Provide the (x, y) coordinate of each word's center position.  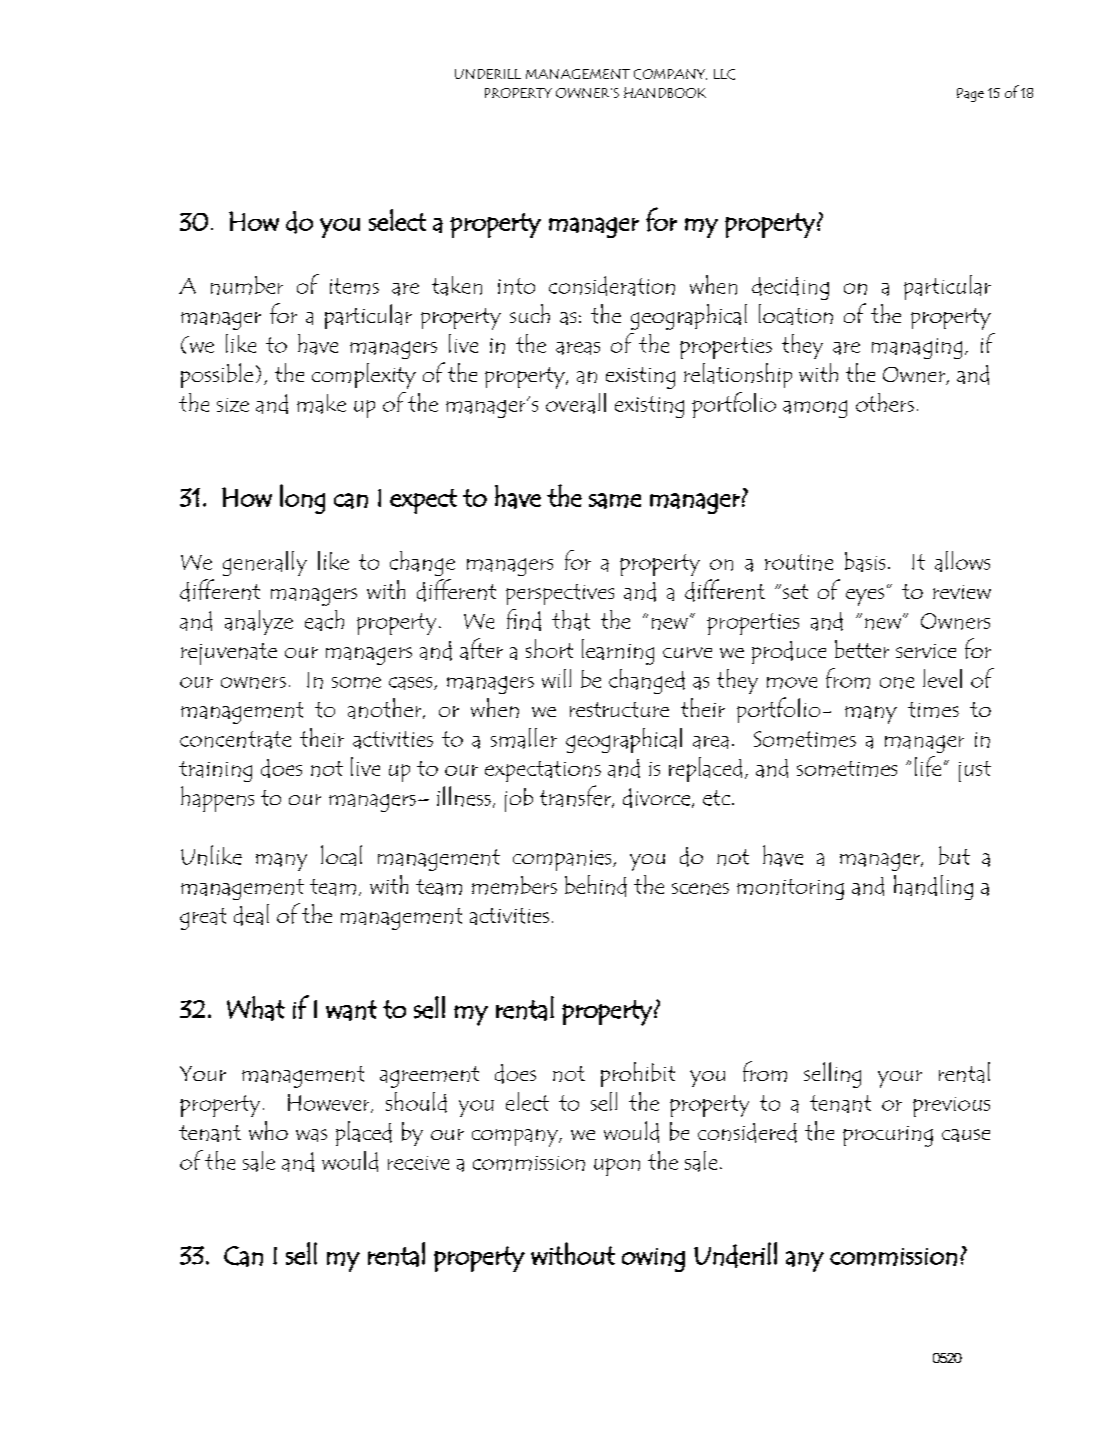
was (311, 1135)
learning (618, 652)
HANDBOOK (665, 92)
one (897, 683)
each (324, 620)
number (247, 285)
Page (970, 95)
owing (653, 1260)
